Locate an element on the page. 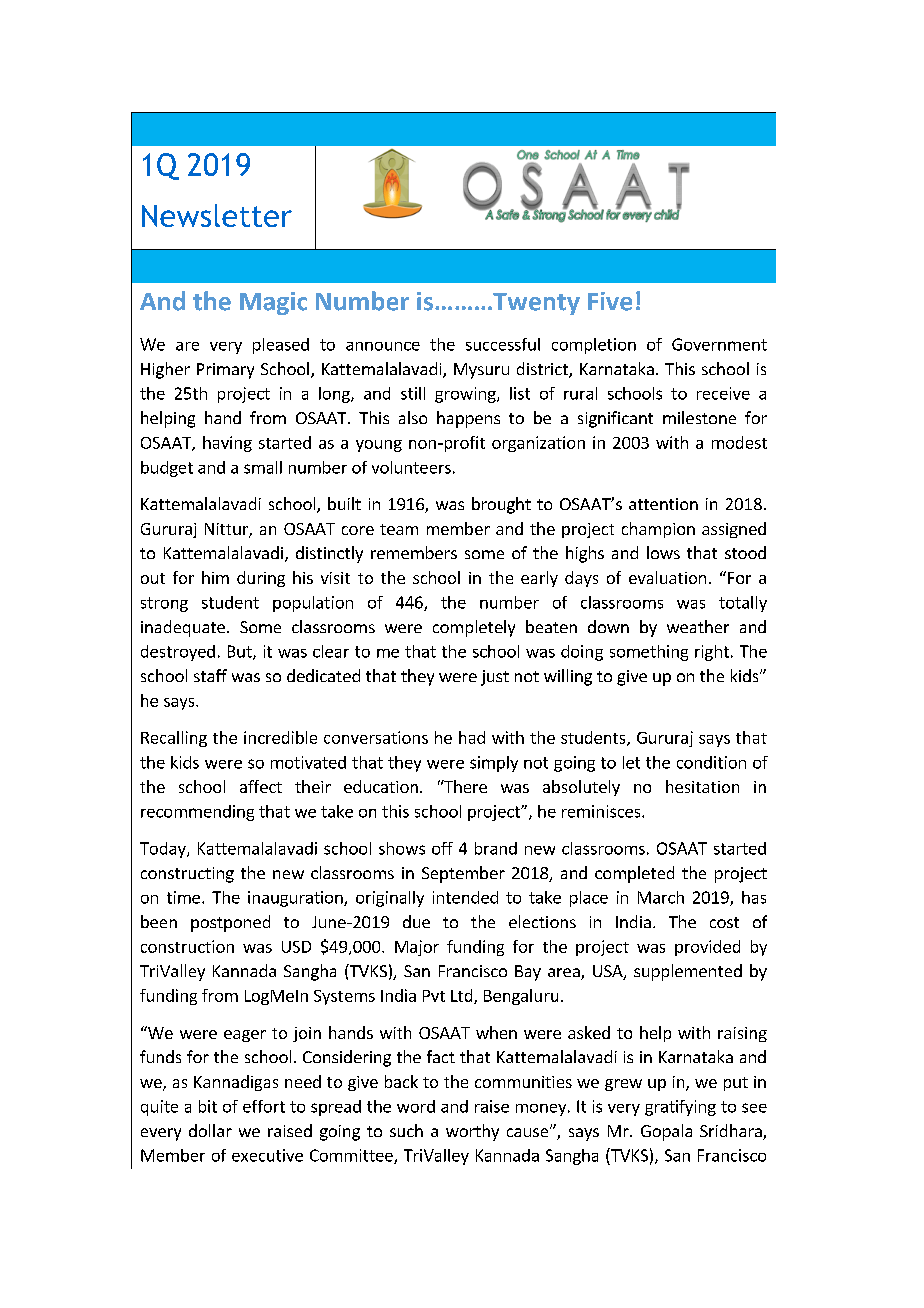 This document has height=1308, width=924. attention is located at coordinates (663, 504).
